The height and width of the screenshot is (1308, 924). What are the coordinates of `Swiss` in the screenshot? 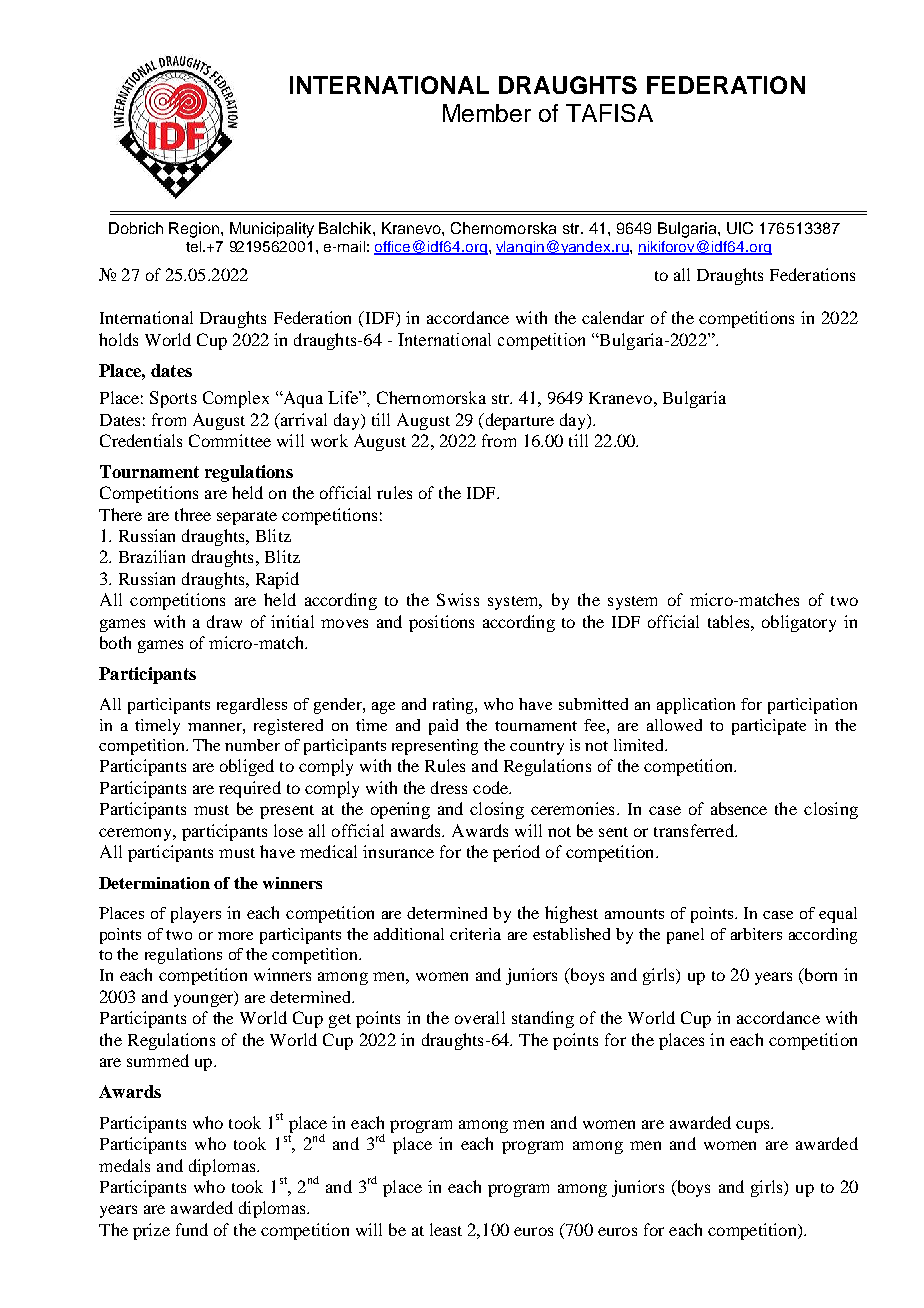 It's located at (458, 599).
